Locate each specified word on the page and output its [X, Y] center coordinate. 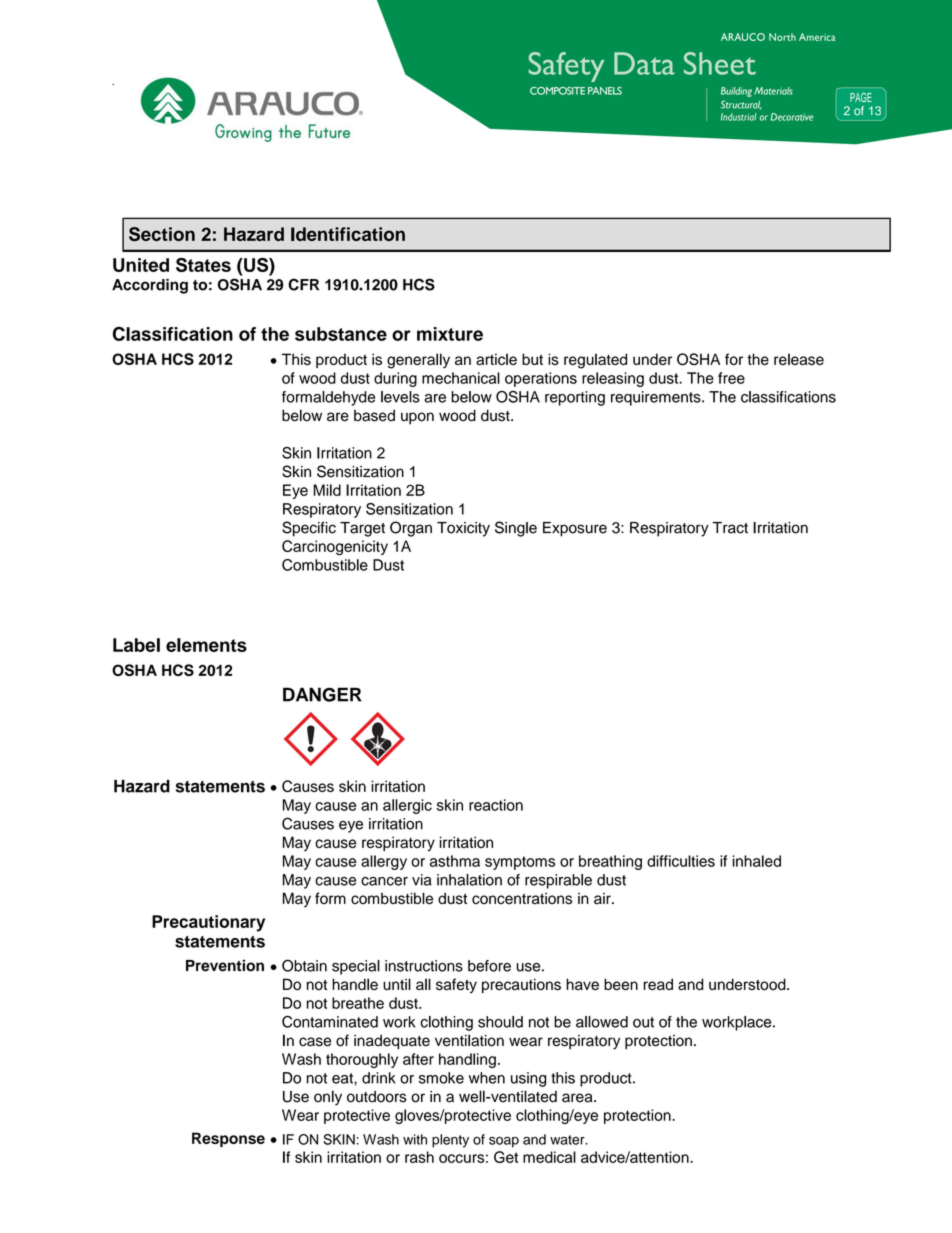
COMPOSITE [557, 91]
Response [228, 1139]
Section [162, 234]
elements [206, 645]
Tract [730, 528]
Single [516, 529]
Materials [773, 91]
